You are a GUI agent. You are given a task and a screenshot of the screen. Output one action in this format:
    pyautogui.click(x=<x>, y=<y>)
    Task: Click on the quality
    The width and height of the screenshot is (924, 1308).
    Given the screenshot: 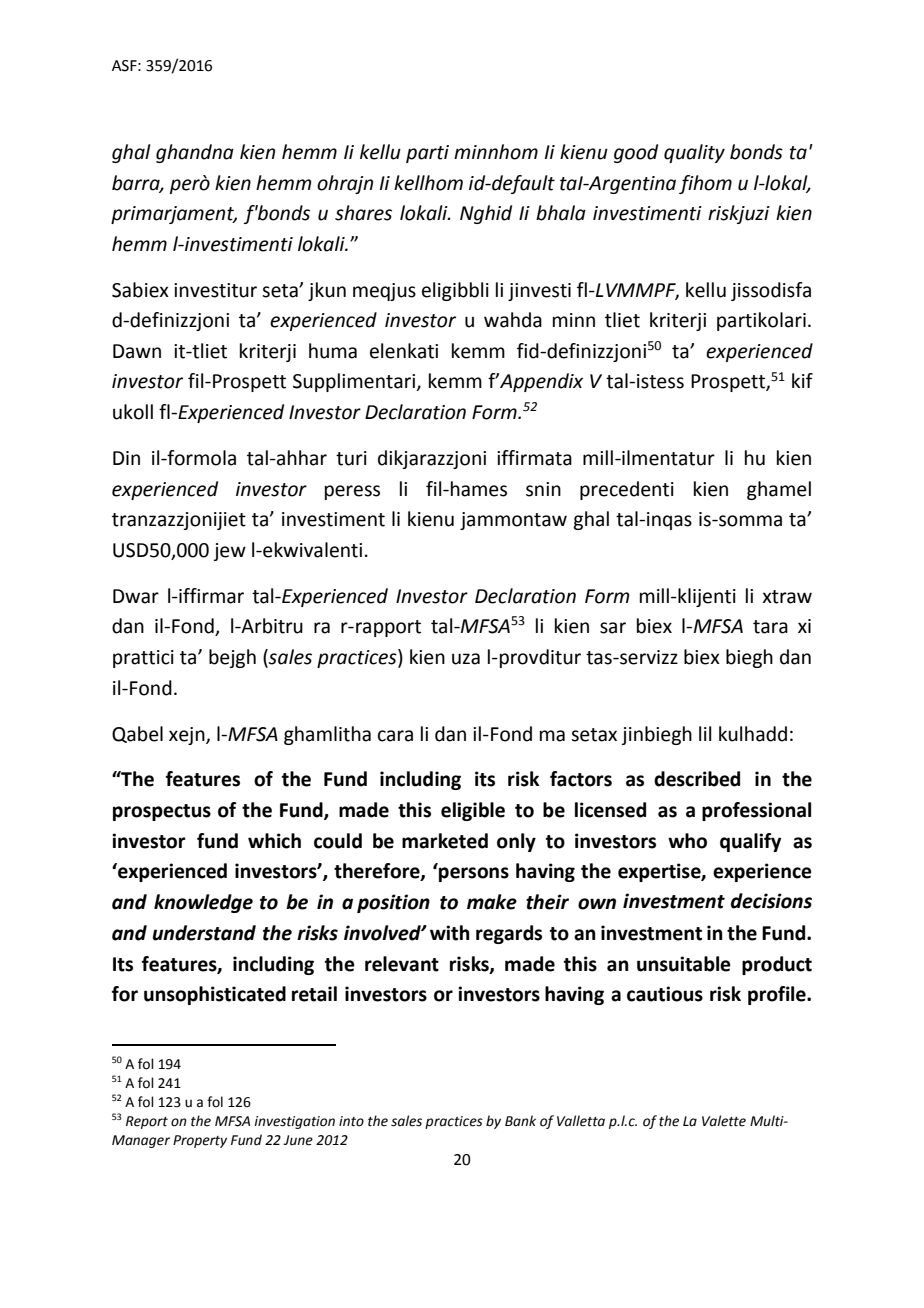 What is the action you would take?
    pyautogui.click(x=694, y=153)
